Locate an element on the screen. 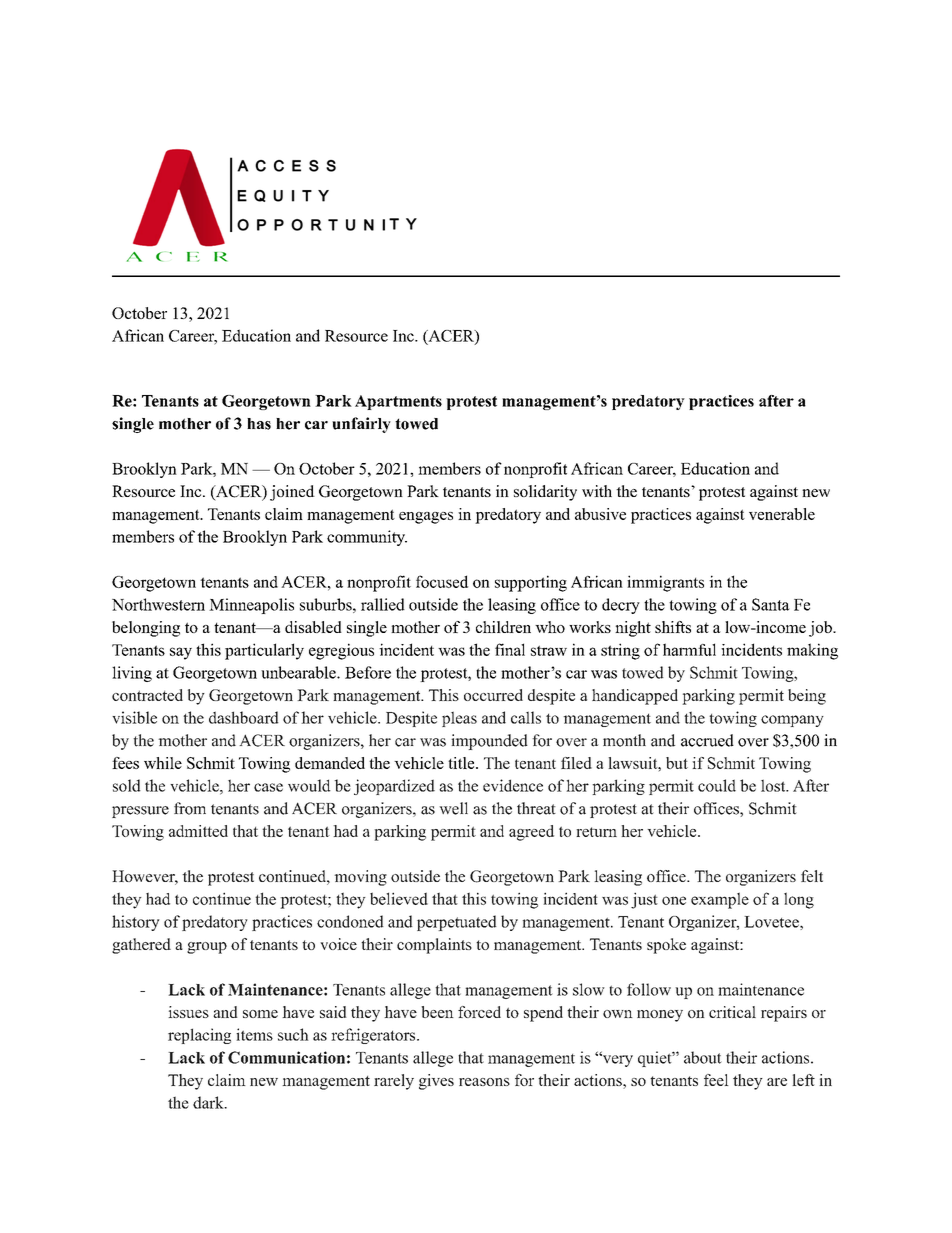  venerable is located at coordinates (782, 514).
